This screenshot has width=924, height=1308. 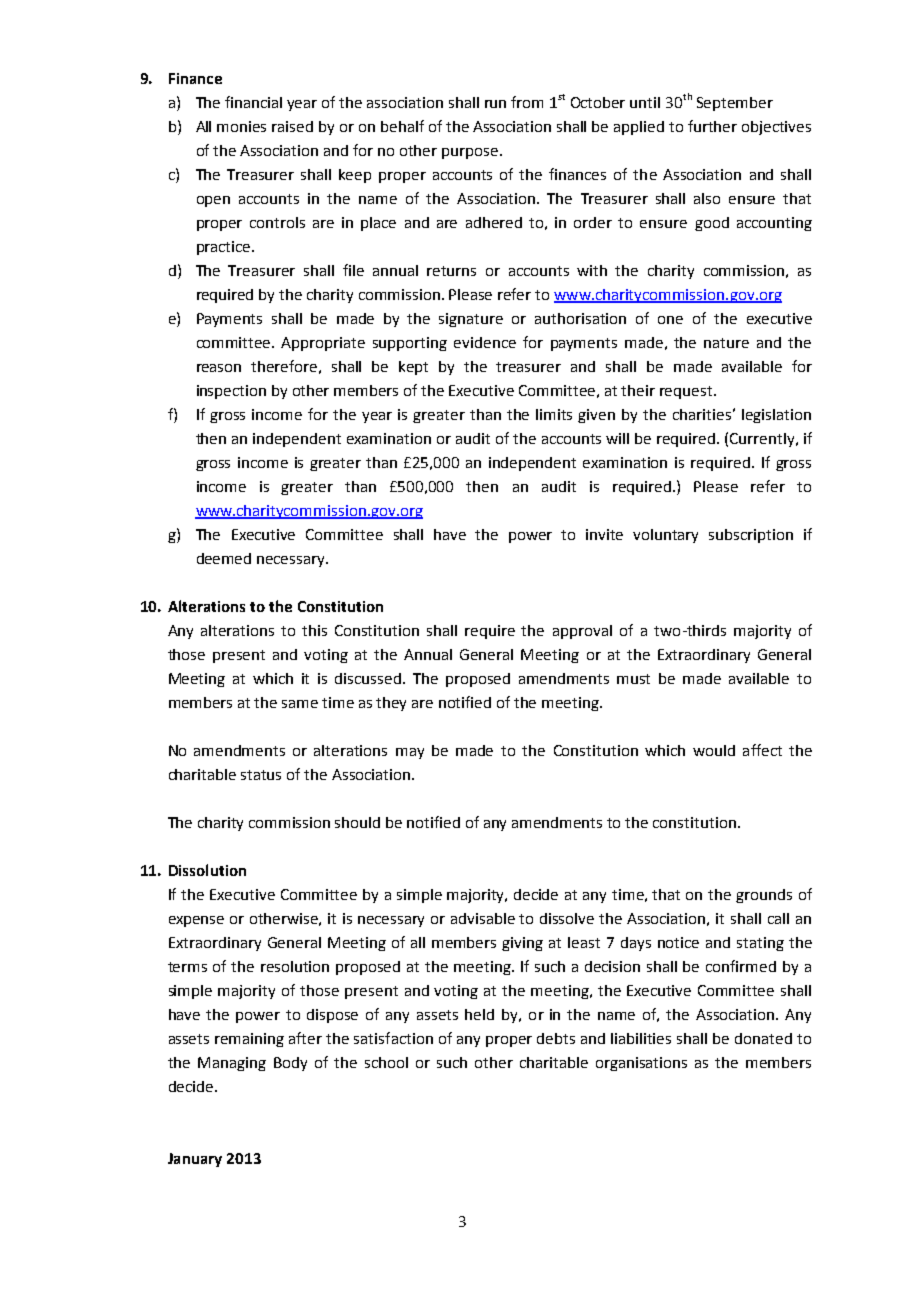 I want to click on must, so click(x=633, y=679).
